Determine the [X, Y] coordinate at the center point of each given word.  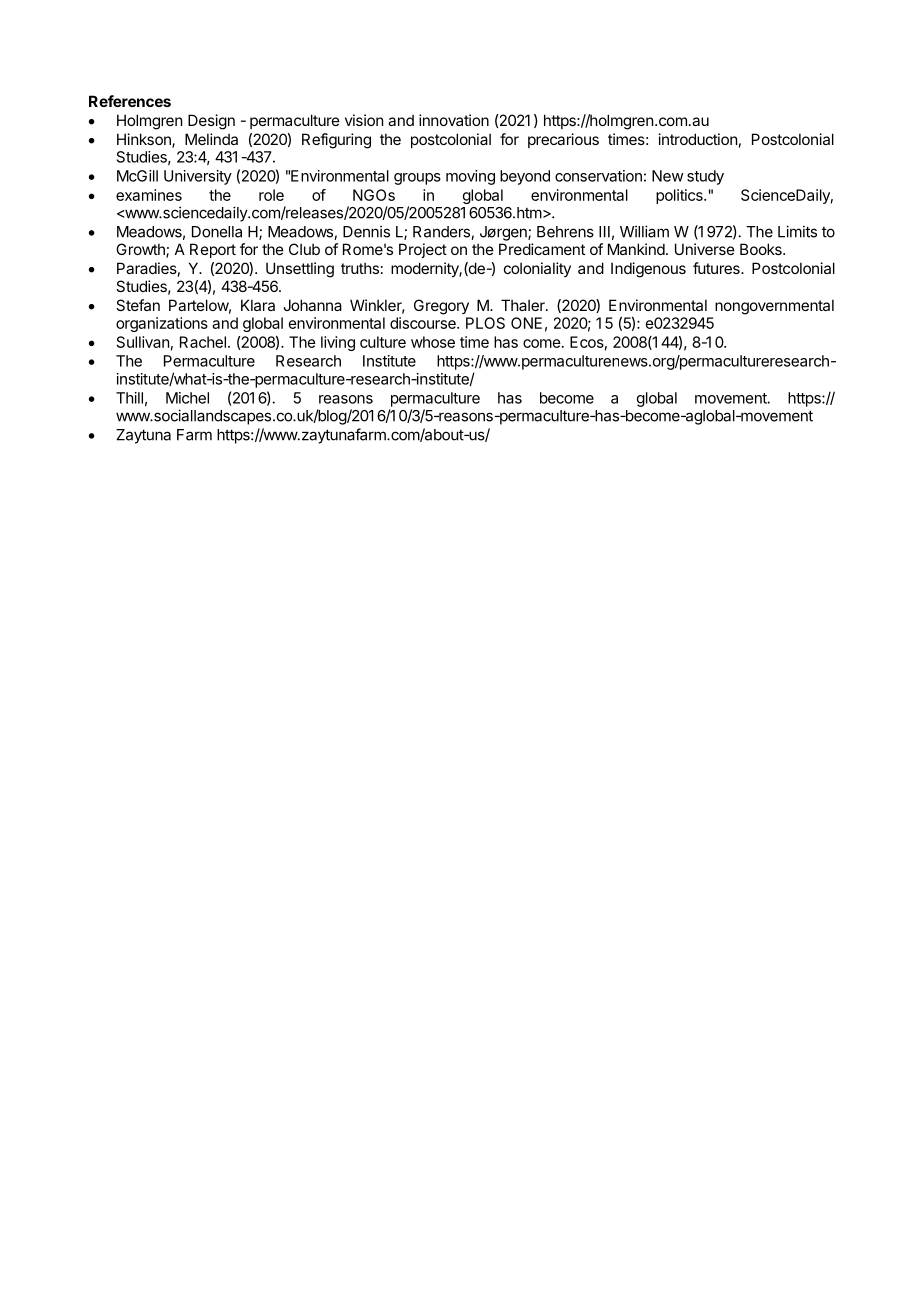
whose [433, 342]
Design [211, 122]
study [705, 177]
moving [470, 177]
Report [213, 250]
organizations [162, 324]
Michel [187, 398]
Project [423, 250]
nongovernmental [774, 307]
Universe [705, 249]
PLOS [485, 323]
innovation [454, 120]
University [198, 177]
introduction [698, 139]
